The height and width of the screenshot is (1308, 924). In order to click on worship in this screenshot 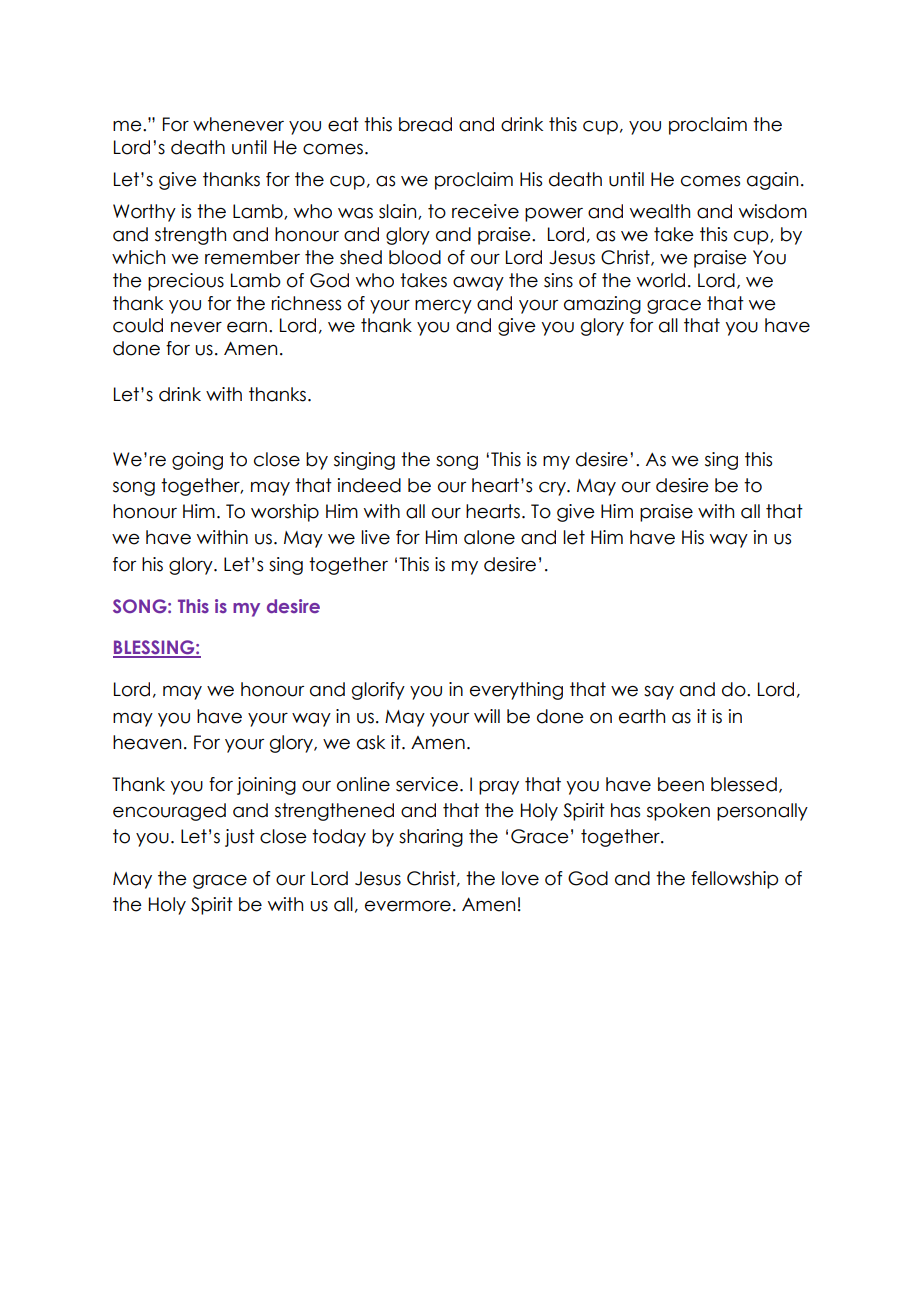, I will do `click(285, 513)`.
